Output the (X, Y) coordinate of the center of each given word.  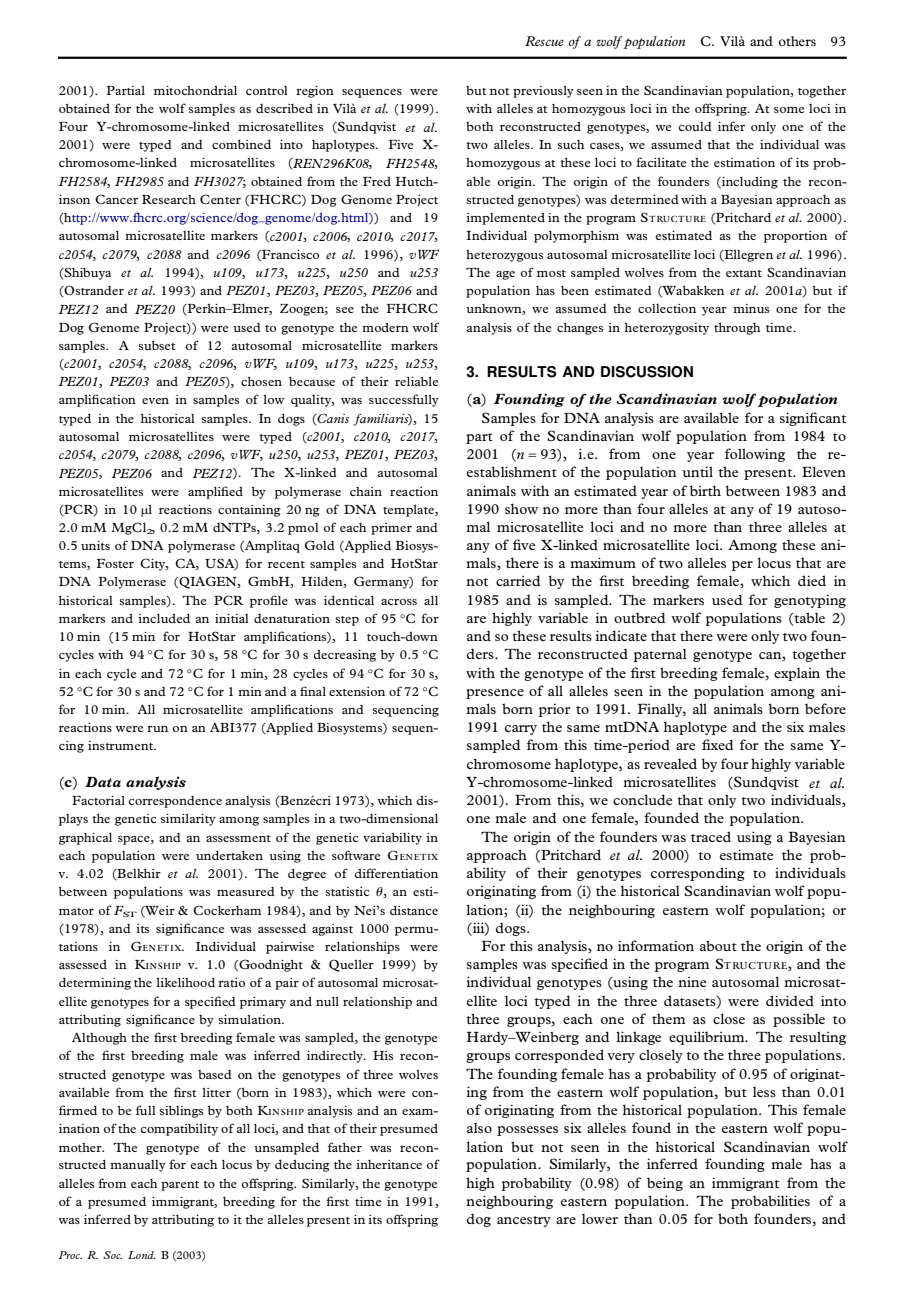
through (737, 329)
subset (157, 345)
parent (180, 1186)
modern (385, 327)
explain (797, 674)
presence (495, 694)
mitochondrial (195, 90)
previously (543, 92)
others (797, 41)
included (164, 618)
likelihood (185, 982)
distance (414, 910)
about (718, 945)
